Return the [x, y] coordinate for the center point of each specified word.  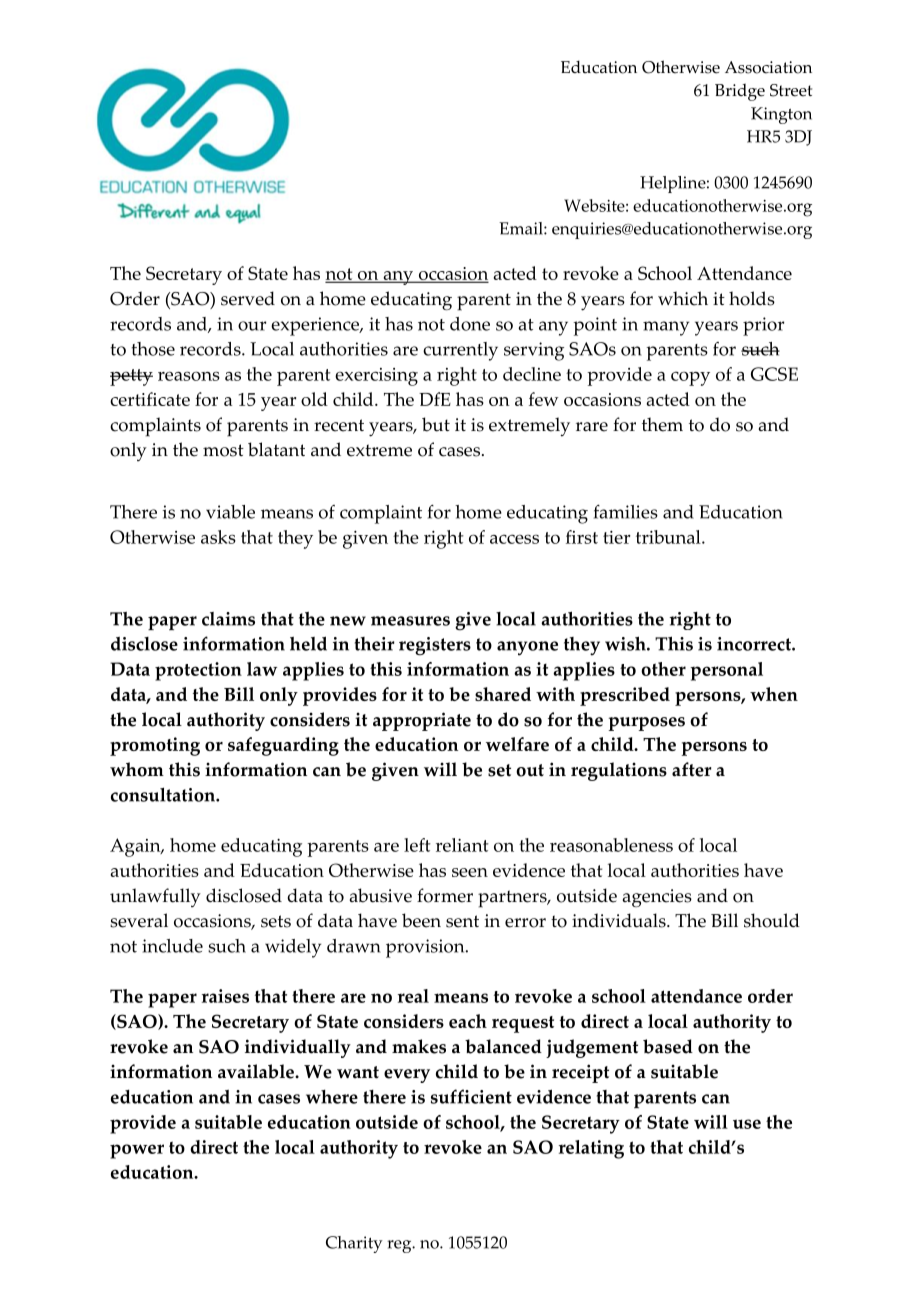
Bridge [740, 92]
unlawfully [155, 897]
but [436, 424]
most [223, 450]
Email [522, 228]
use [747, 1124]
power [137, 1151]
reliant [462, 845]
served [248, 298]
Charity [354, 1244]
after [691, 769]
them [662, 424]
